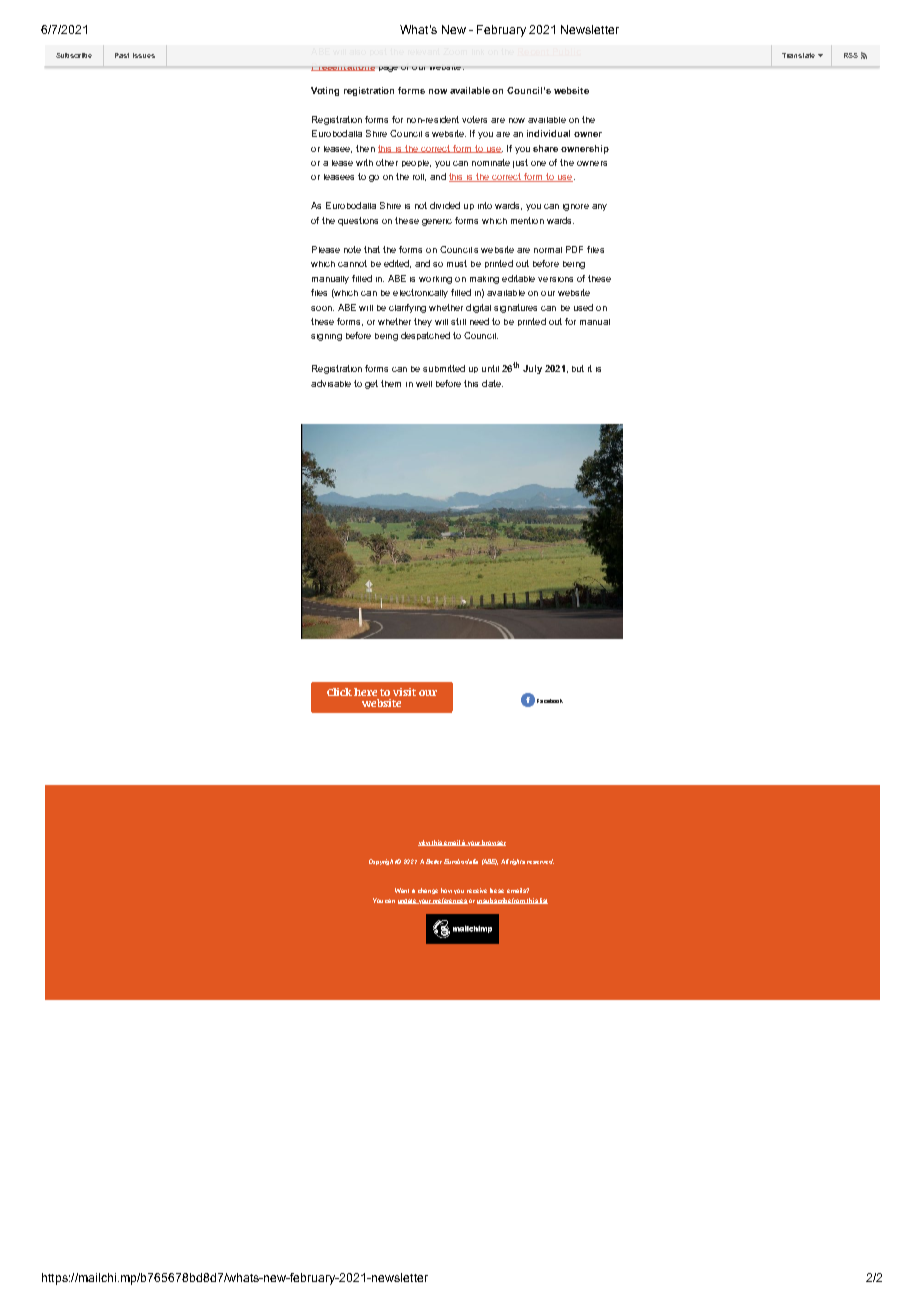  What do you see at coordinates (402, 890) in the screenshot?
I see `Want` at bounding box center [402, 890].
